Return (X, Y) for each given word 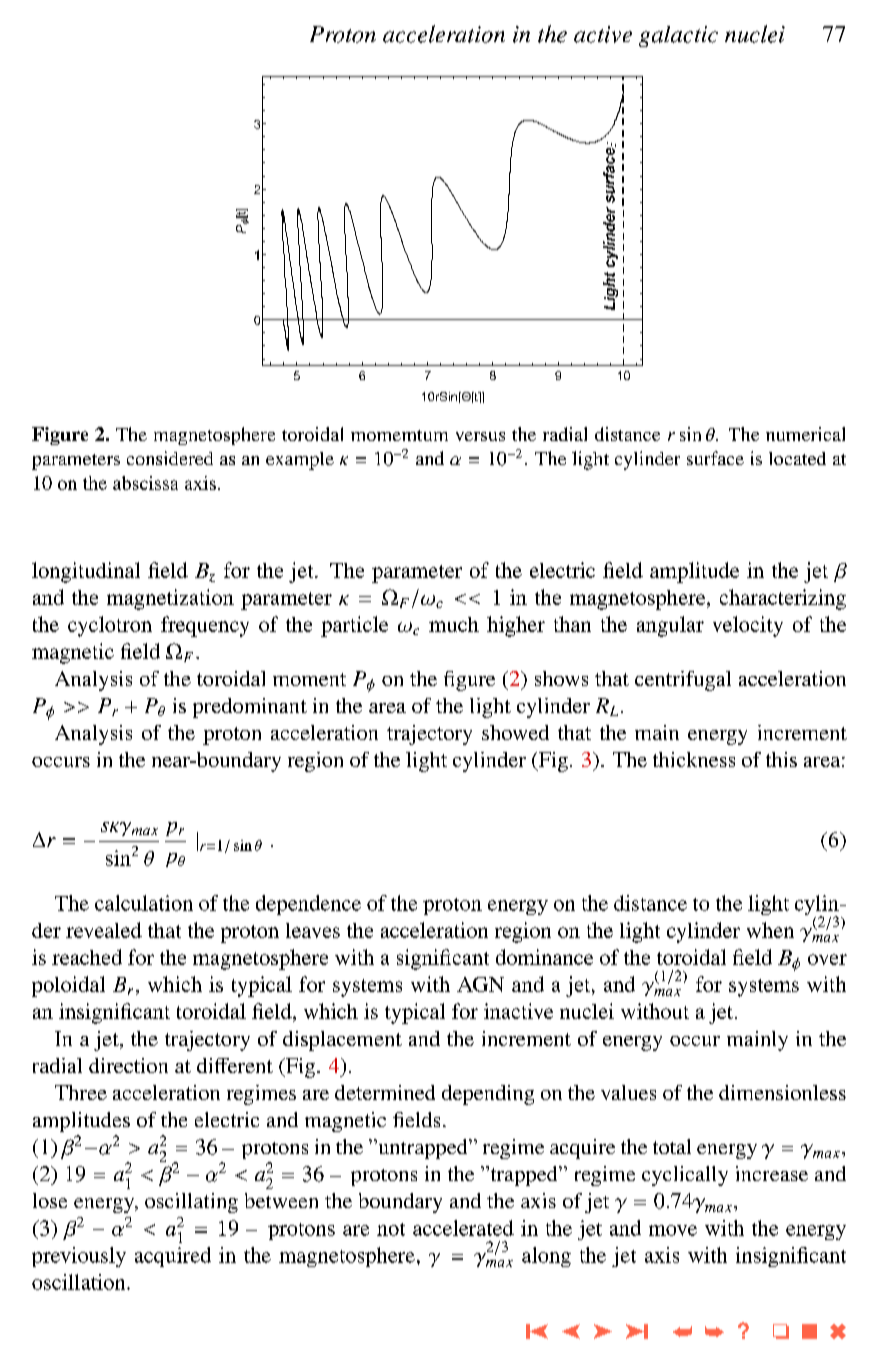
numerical (805, 434)
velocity (748, 626)
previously (79, 1257)
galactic (678, 36)
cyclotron (110, 626)
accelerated (463, 1228)
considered (170, 458)
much (454, 624)
